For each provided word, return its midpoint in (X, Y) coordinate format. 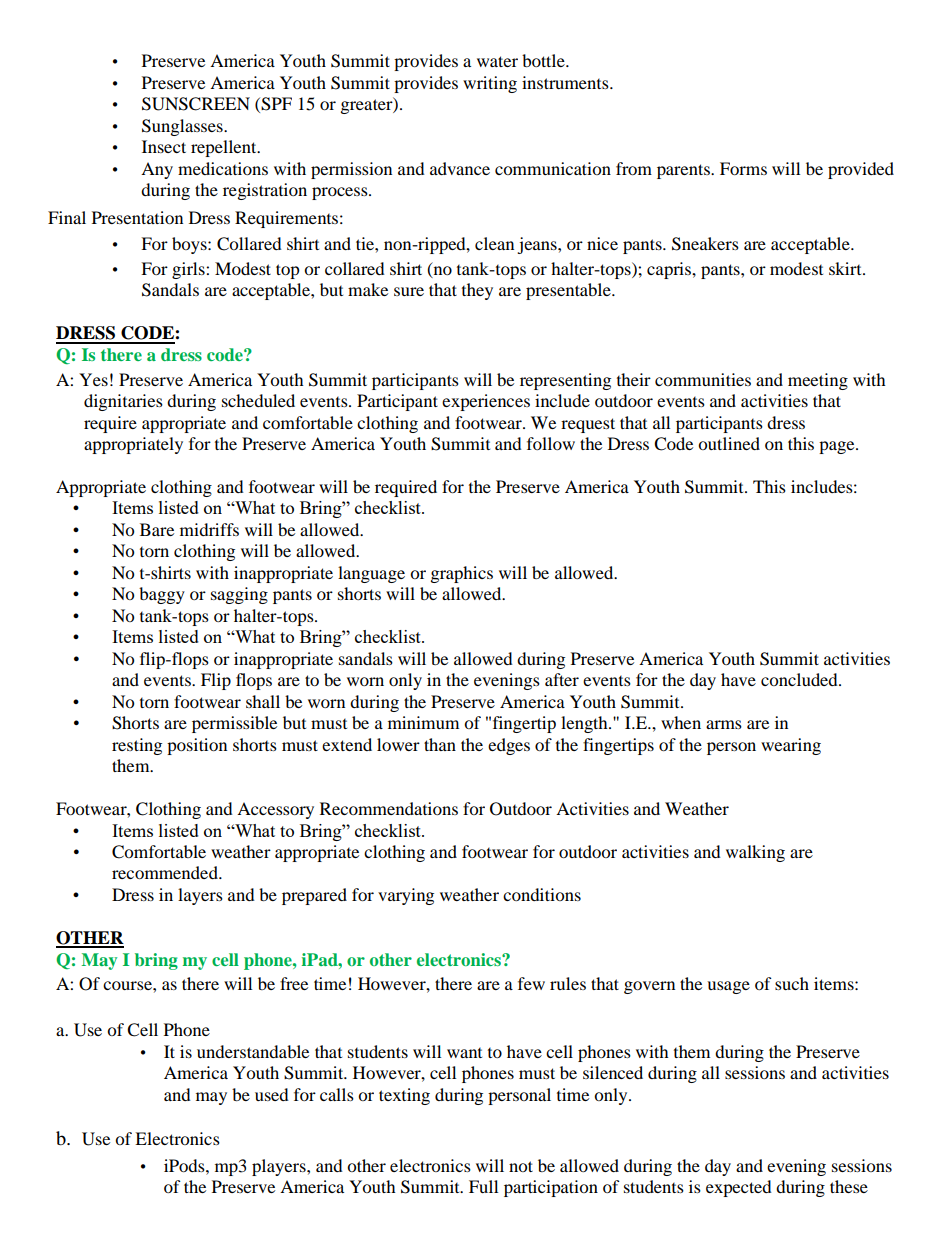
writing (490, 84)
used (272, 1094)
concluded (800, 679)
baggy (162, 595)
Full (483, 1186)
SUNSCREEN (196, 104)
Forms (743, 168)
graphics (462, 574)
